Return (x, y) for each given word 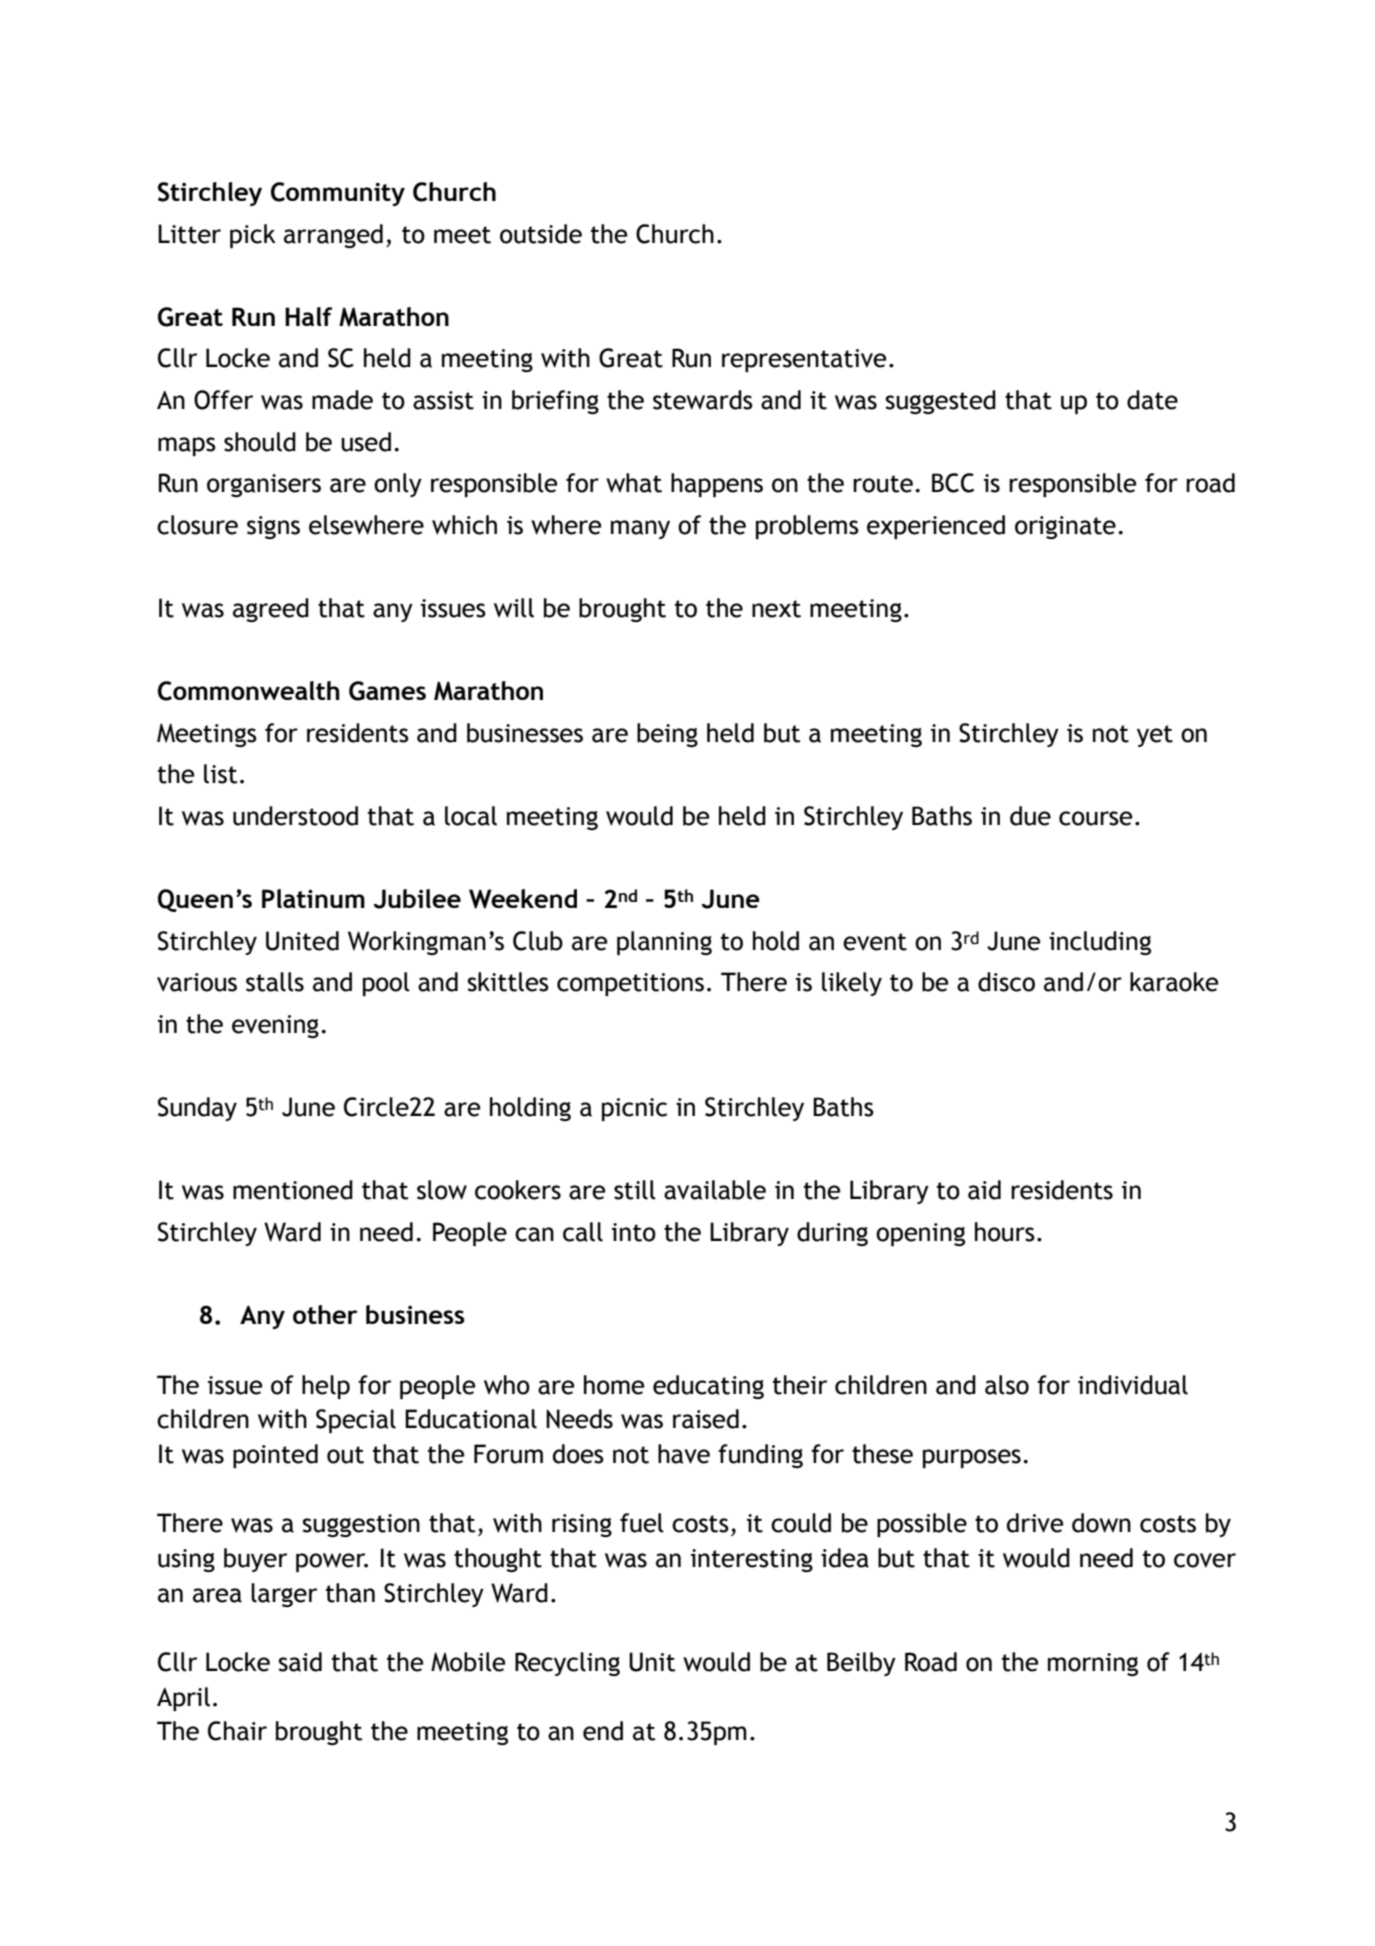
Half (308, 316)
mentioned (293, 1190)
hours (1005, 1232)
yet (1155, 736)
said (300, 1662)
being (667, 735)
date (1152, 400)
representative (804, 360)
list (220, 774)
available (715, 1190)
